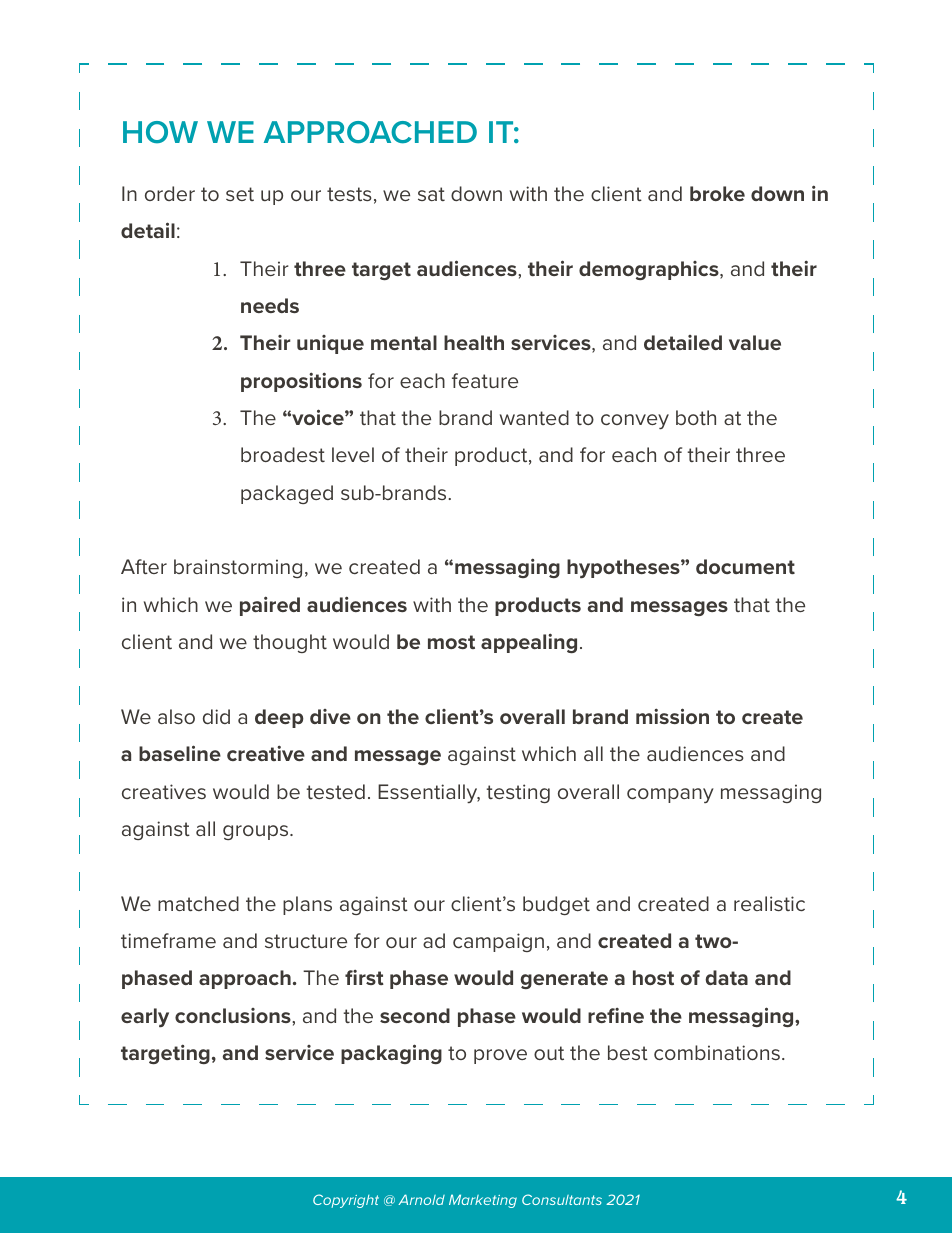 This page has width=952, height=1233. I want to click on document, so click(745, 566).
